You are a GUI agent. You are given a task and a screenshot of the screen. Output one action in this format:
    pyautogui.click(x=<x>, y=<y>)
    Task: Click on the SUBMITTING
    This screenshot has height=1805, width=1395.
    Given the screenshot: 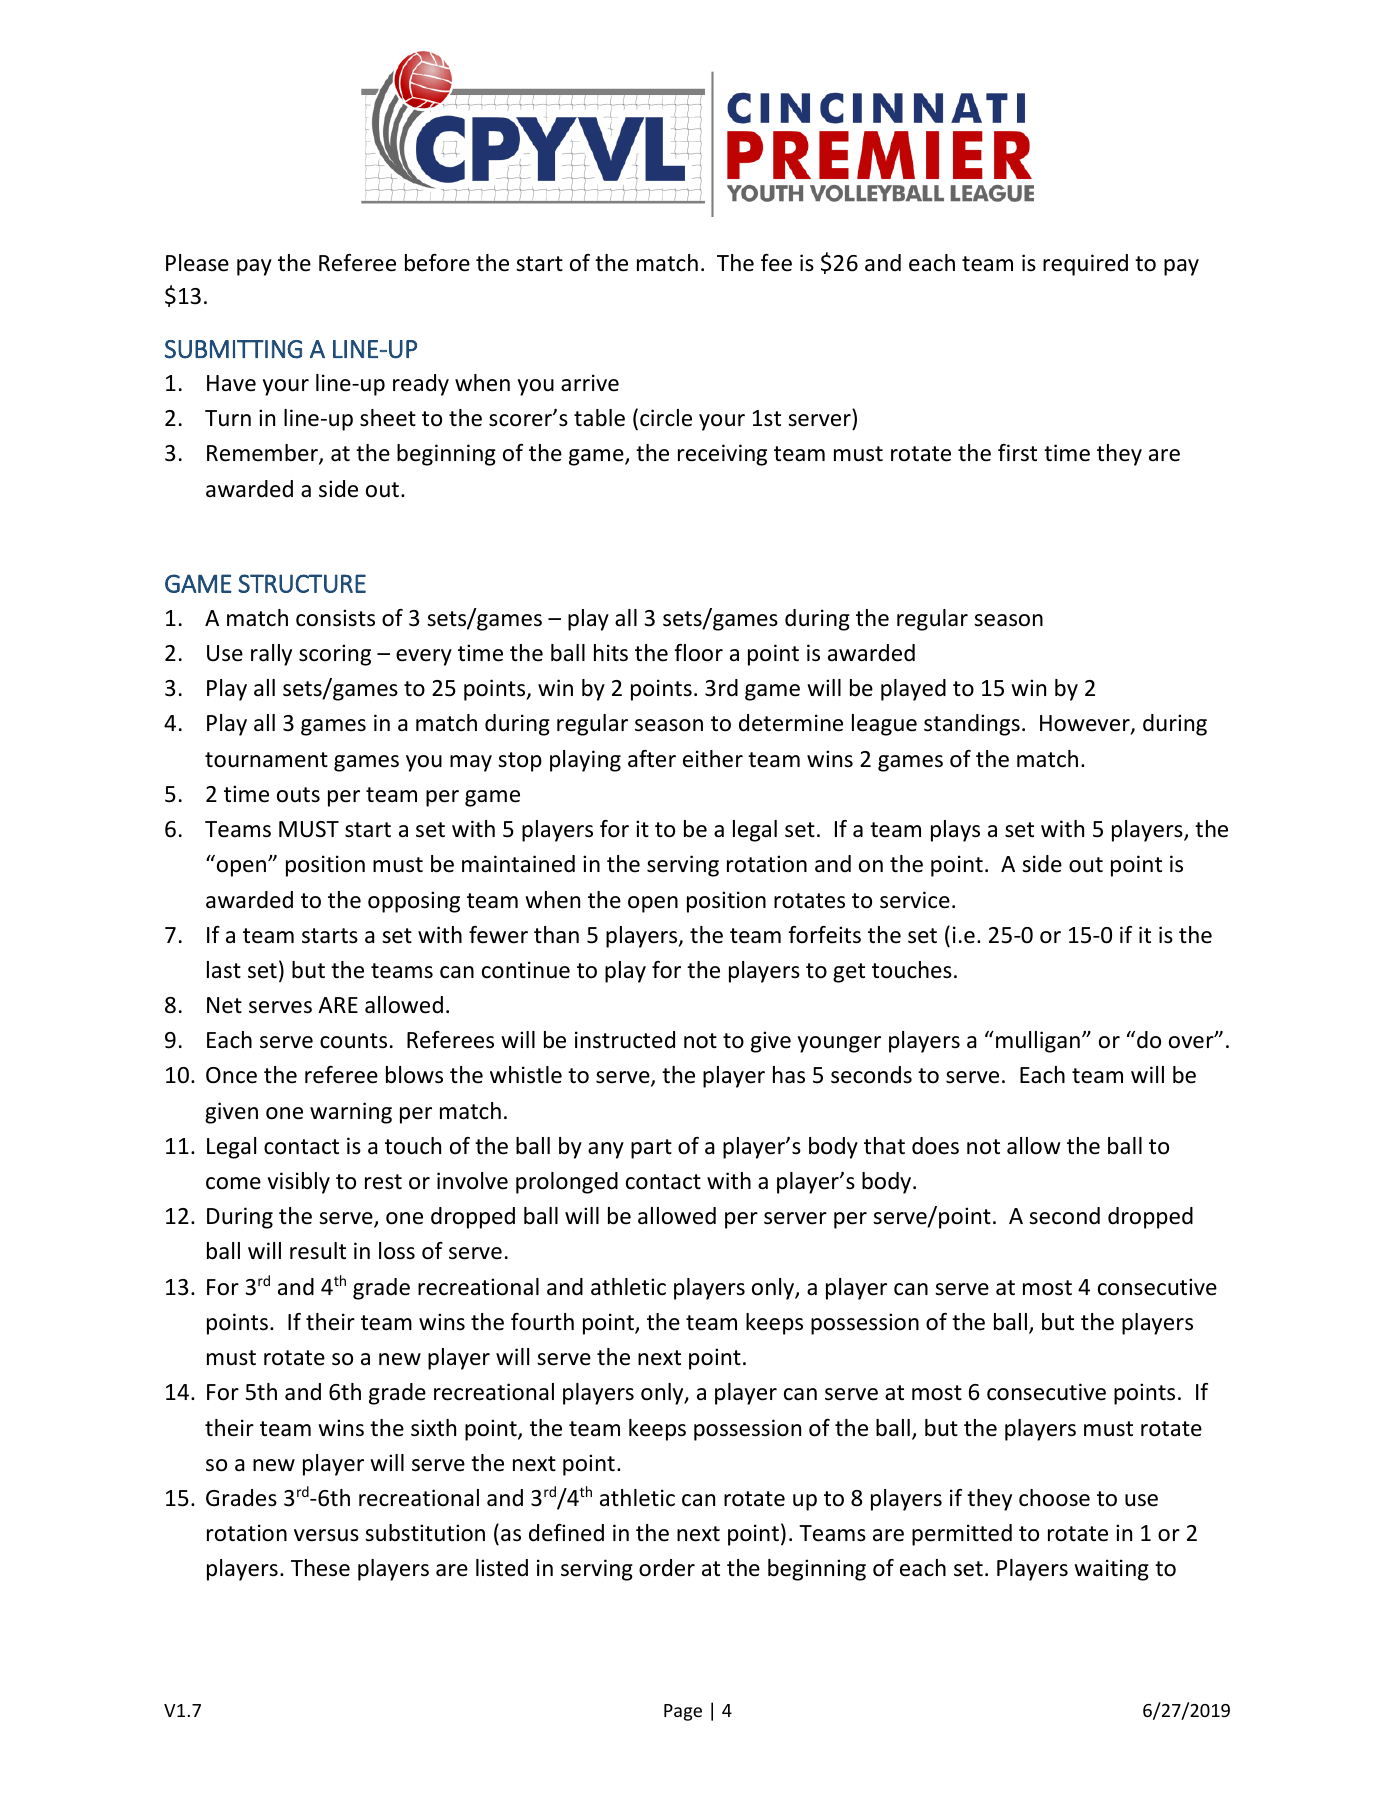 What is the action you would take?
    pyautogui.click(x=233, y=349)
